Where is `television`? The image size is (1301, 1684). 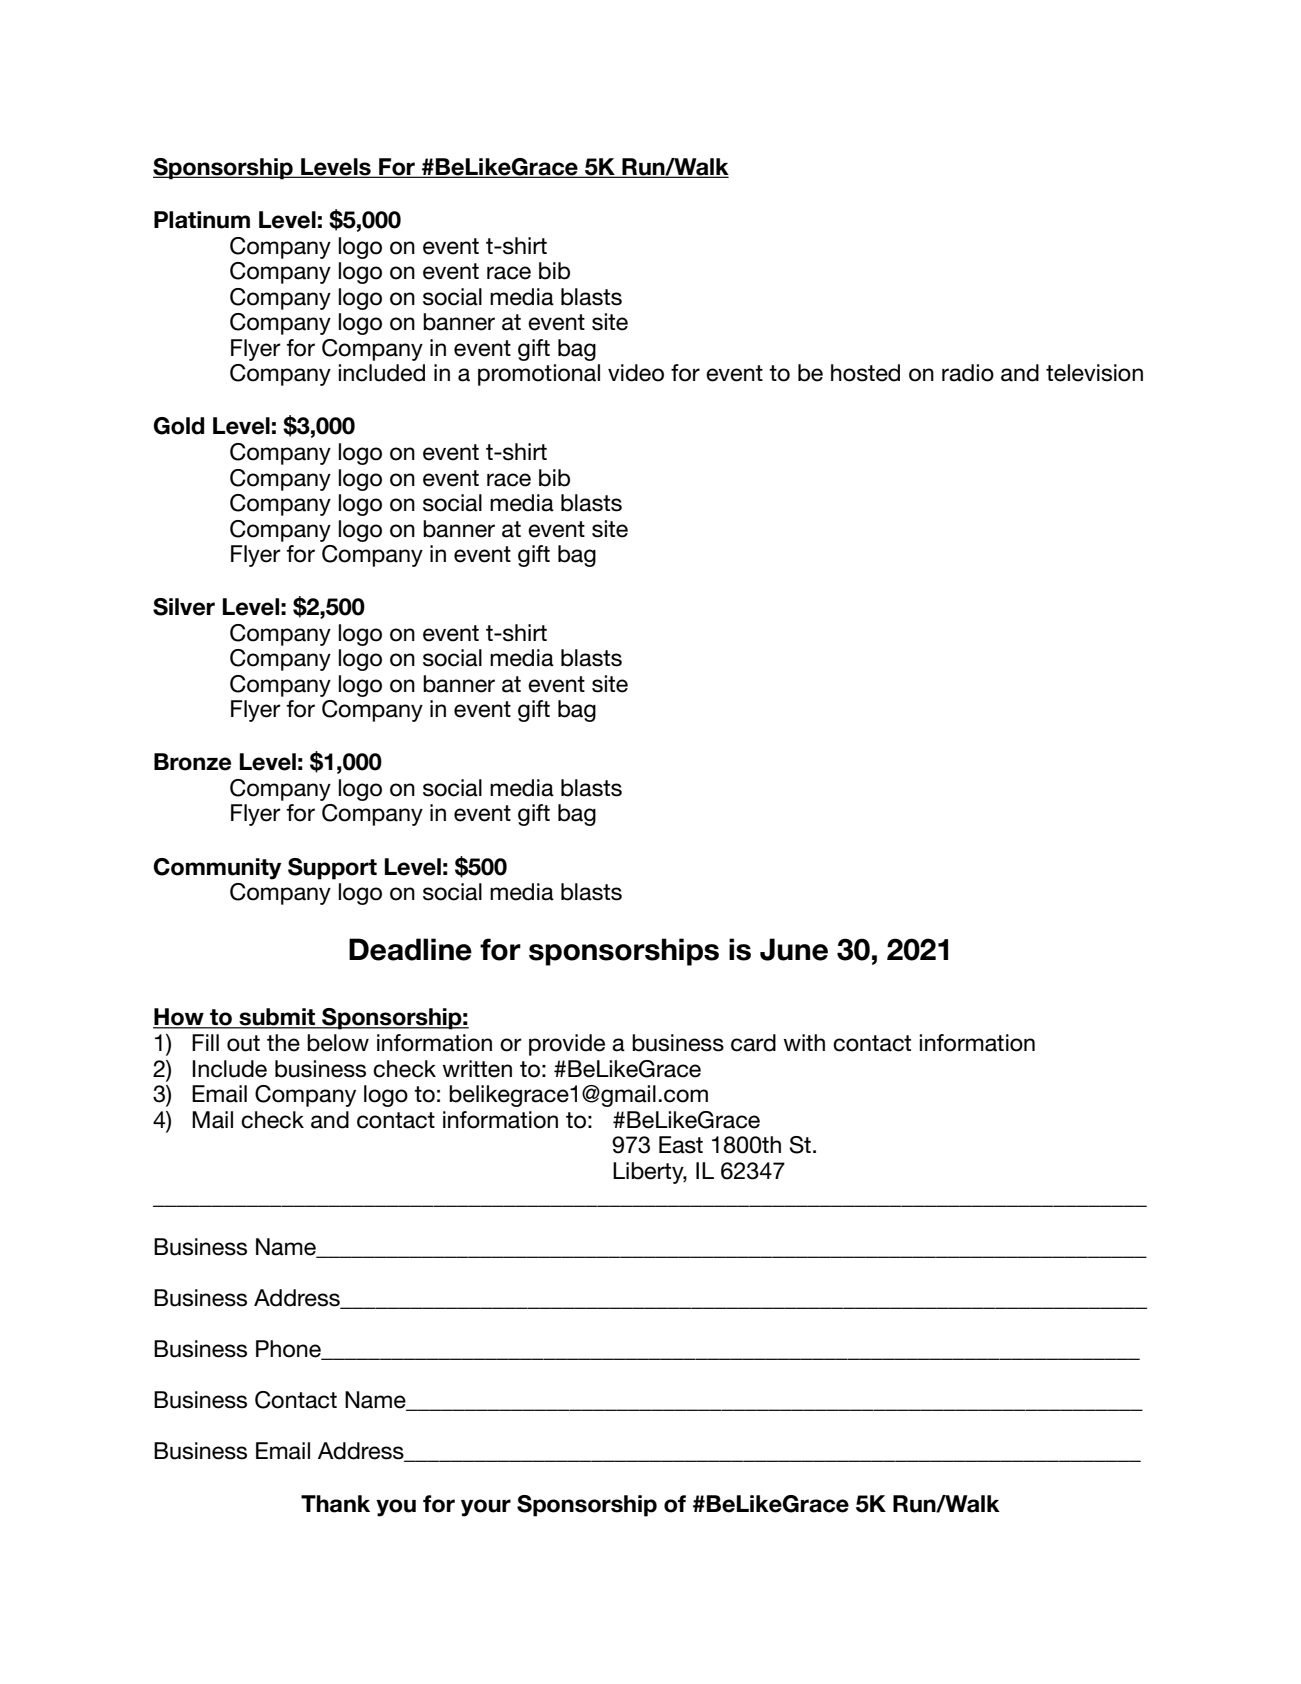 television is located at coordinates (1094, 373).
